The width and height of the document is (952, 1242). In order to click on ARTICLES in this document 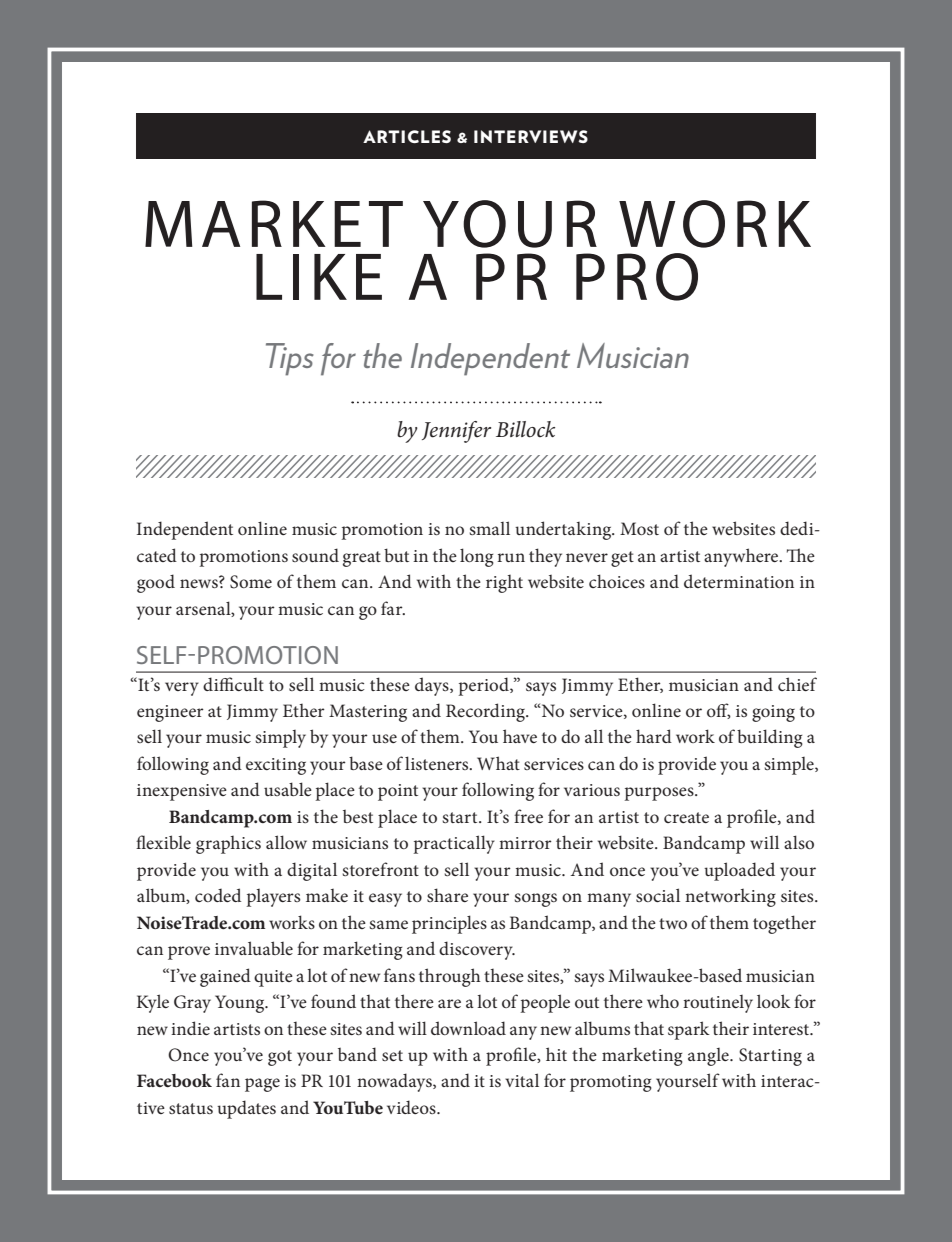, I will do `click(407, 136)`.
